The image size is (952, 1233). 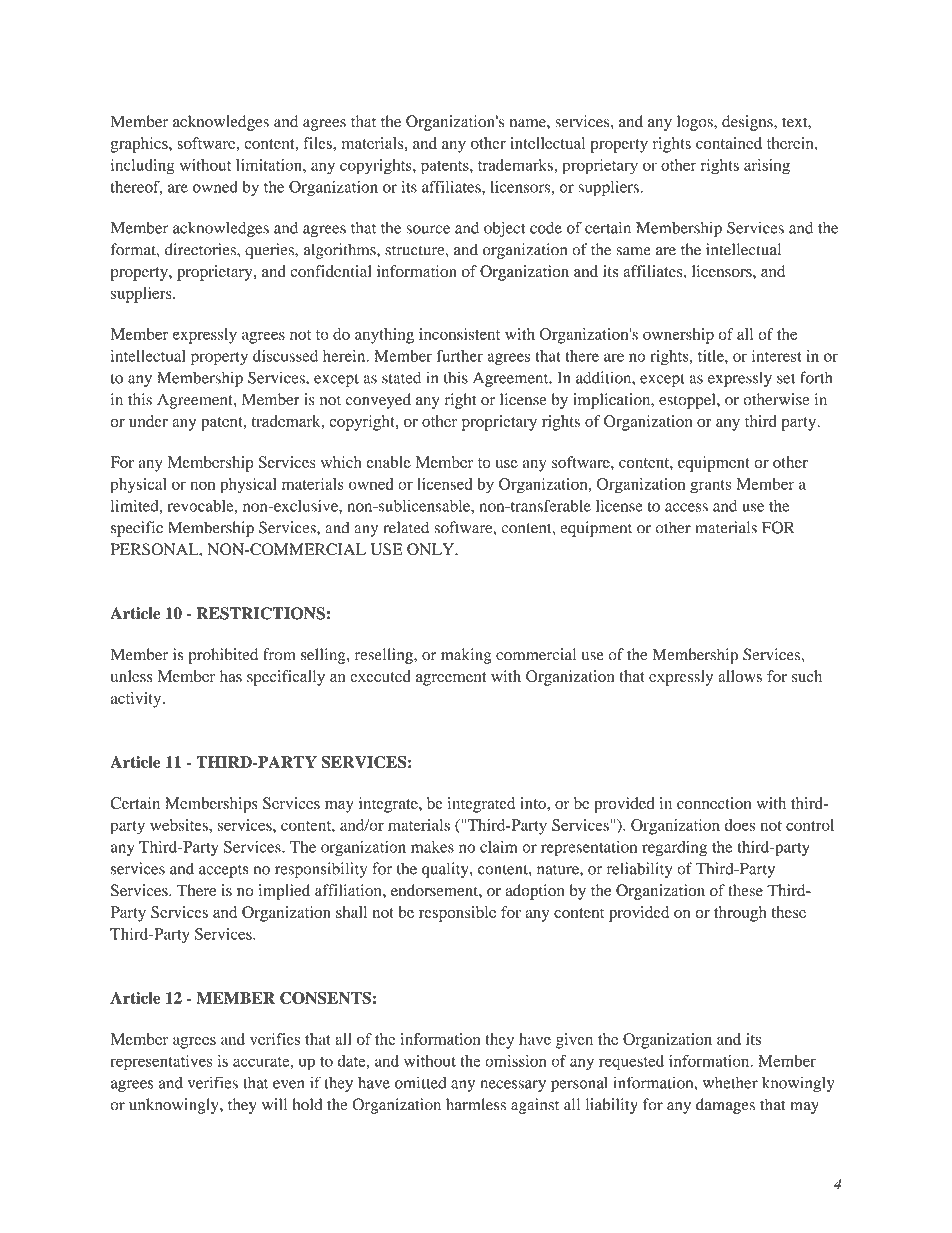 What do you see at coordinates (143, 167) in the page?
I see `including` at bounding box center [143, 167].
